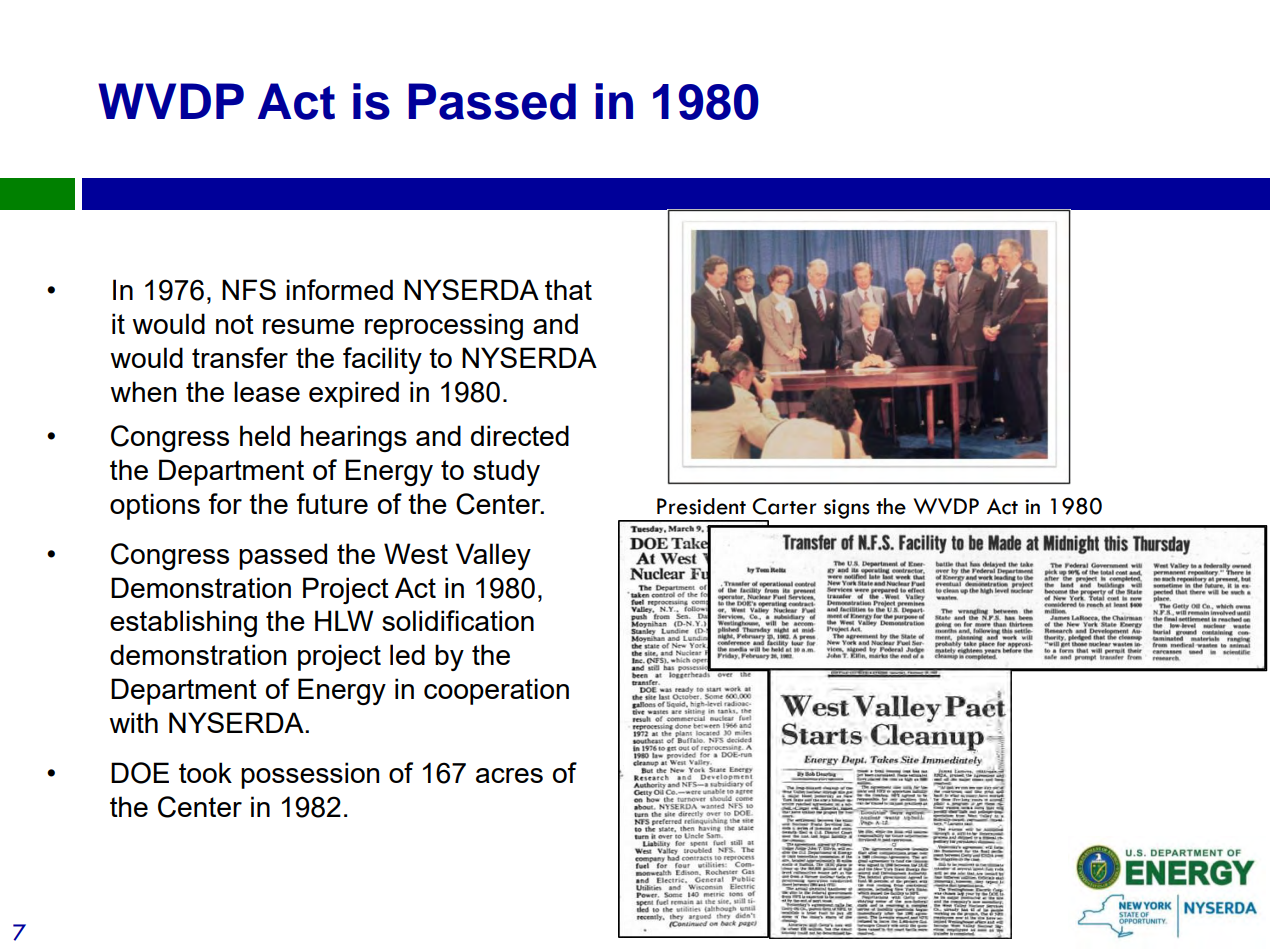  I want to click on possession, so click(310, 775).
